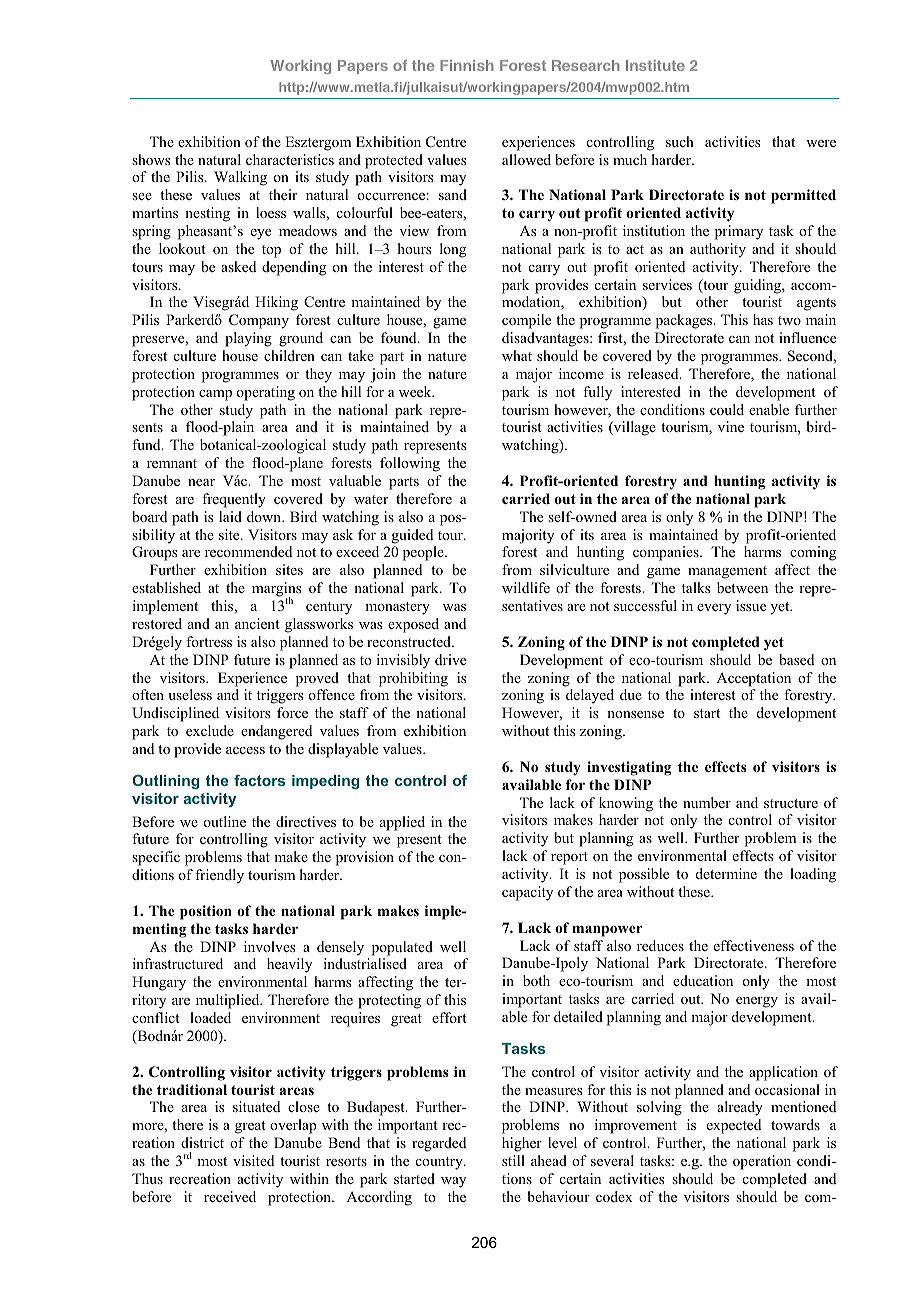 Image resolution: width=924 pixels, height=1308 pixels. What do you see at coordinates (680, 141) in the page?
I see `such` at bounding box center [680, 141].
